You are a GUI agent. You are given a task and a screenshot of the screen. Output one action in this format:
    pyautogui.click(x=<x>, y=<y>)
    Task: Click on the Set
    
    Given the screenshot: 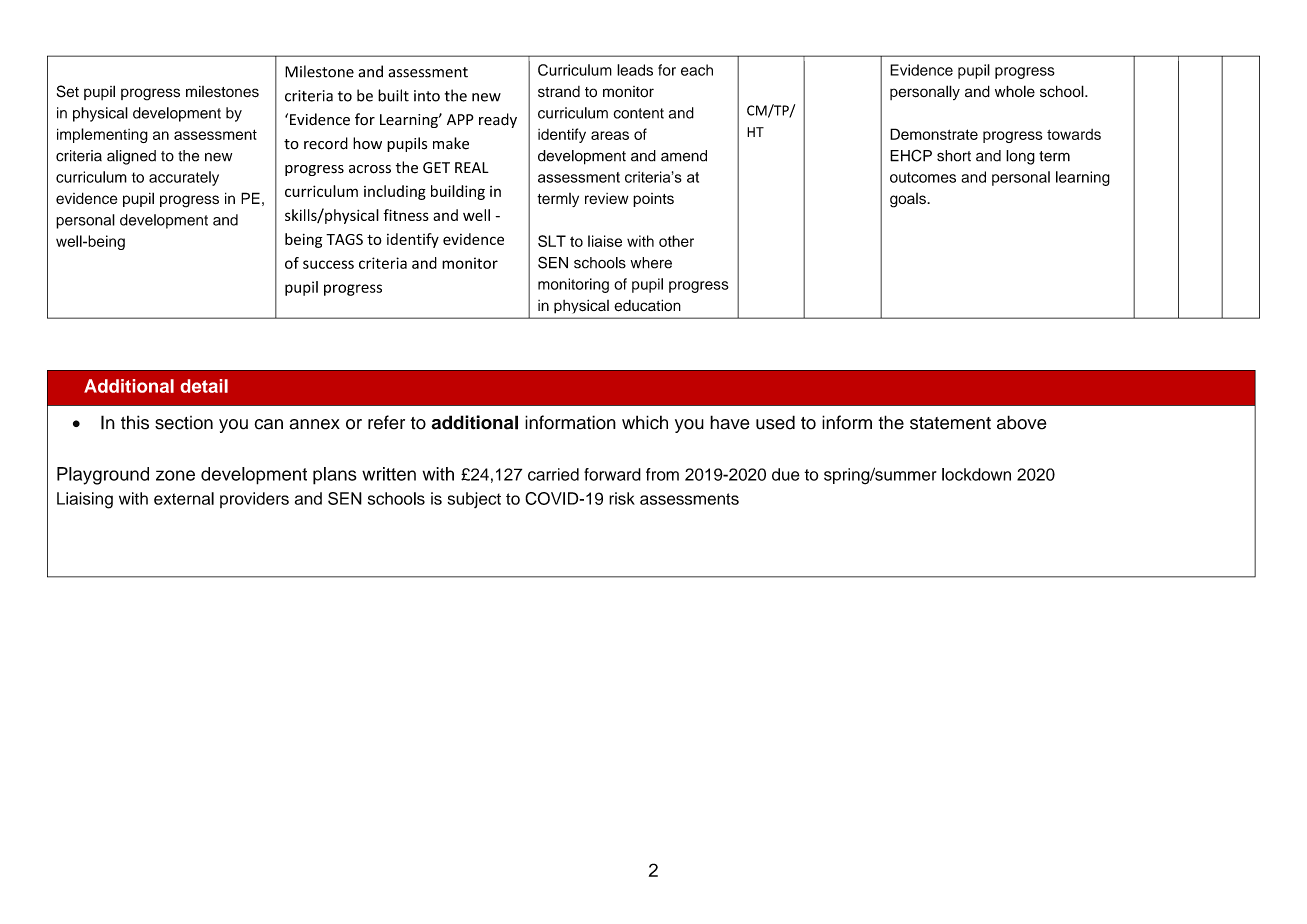 What is the action you would take?
    pyautogui.click(x=68, y=91)
